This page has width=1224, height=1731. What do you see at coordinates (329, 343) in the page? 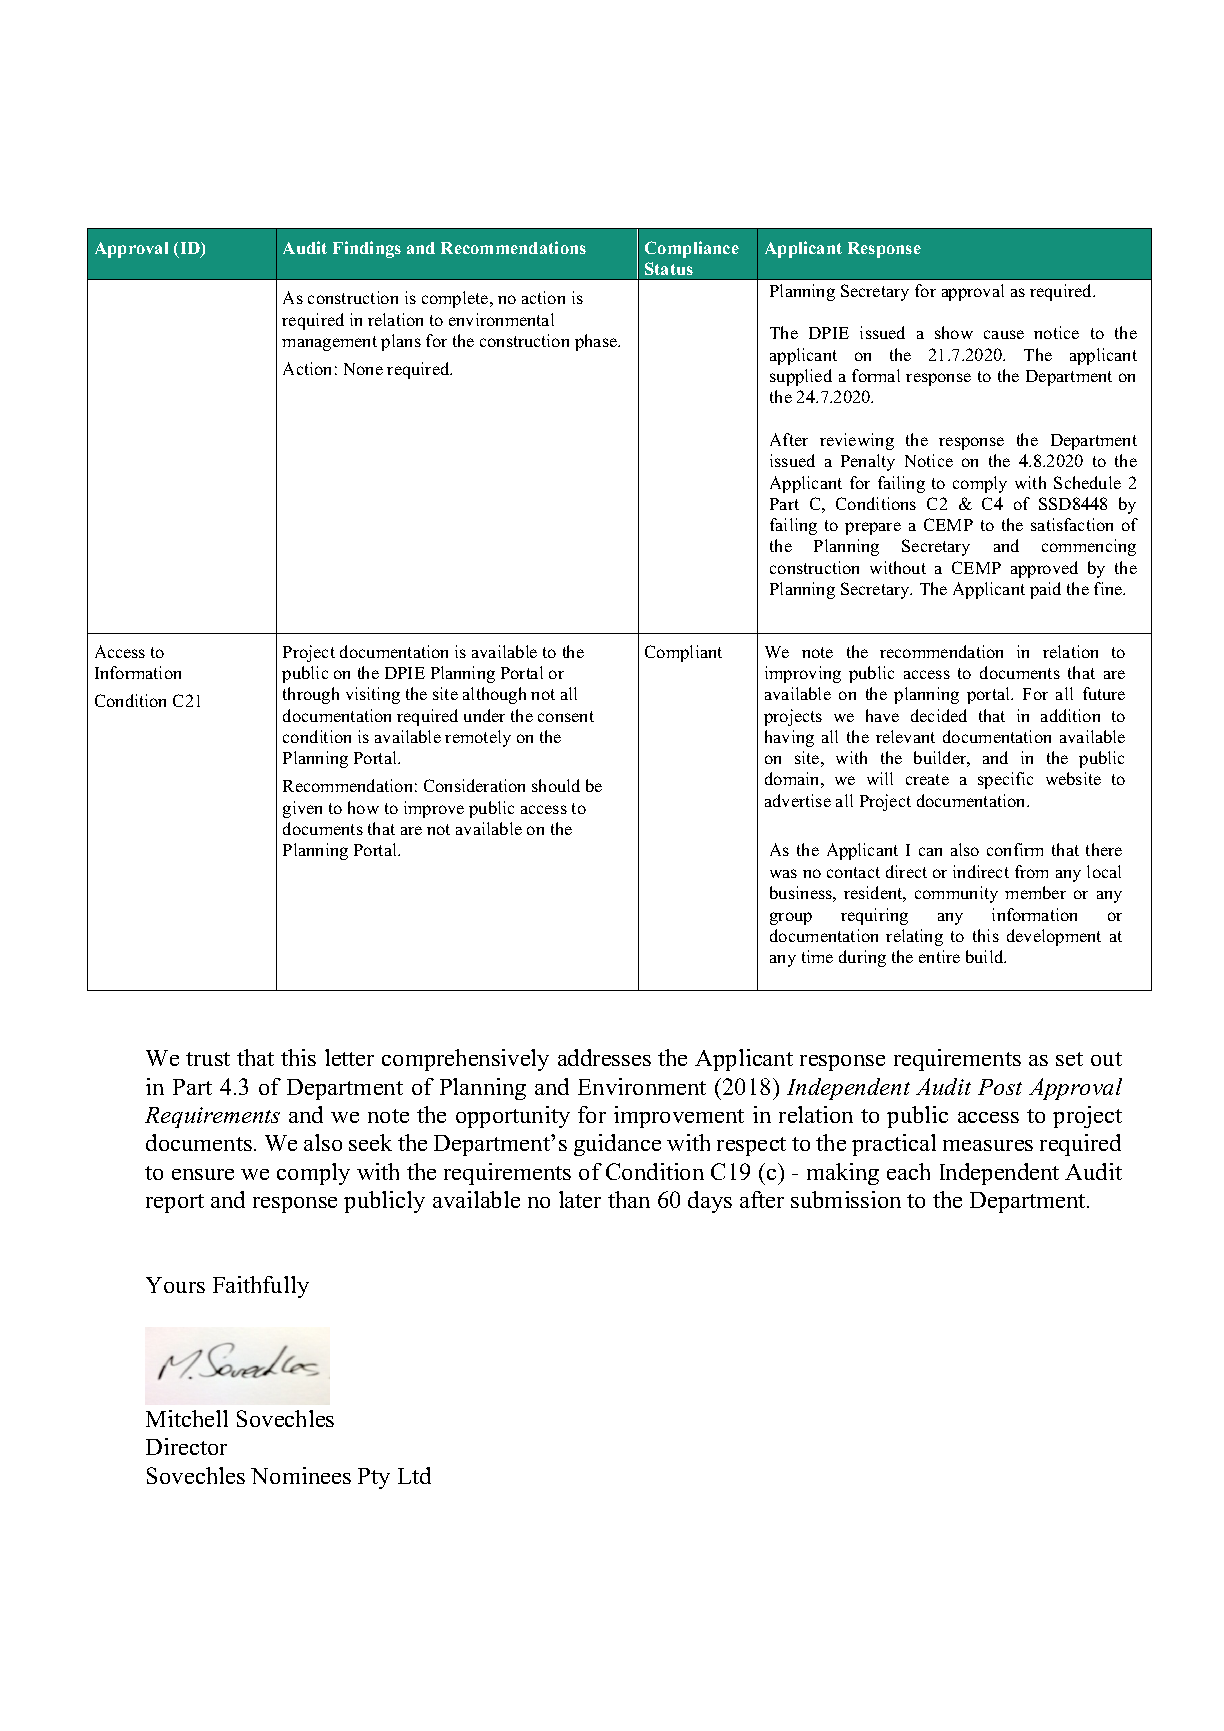
I see `management` at bounding box center [329, 343].
